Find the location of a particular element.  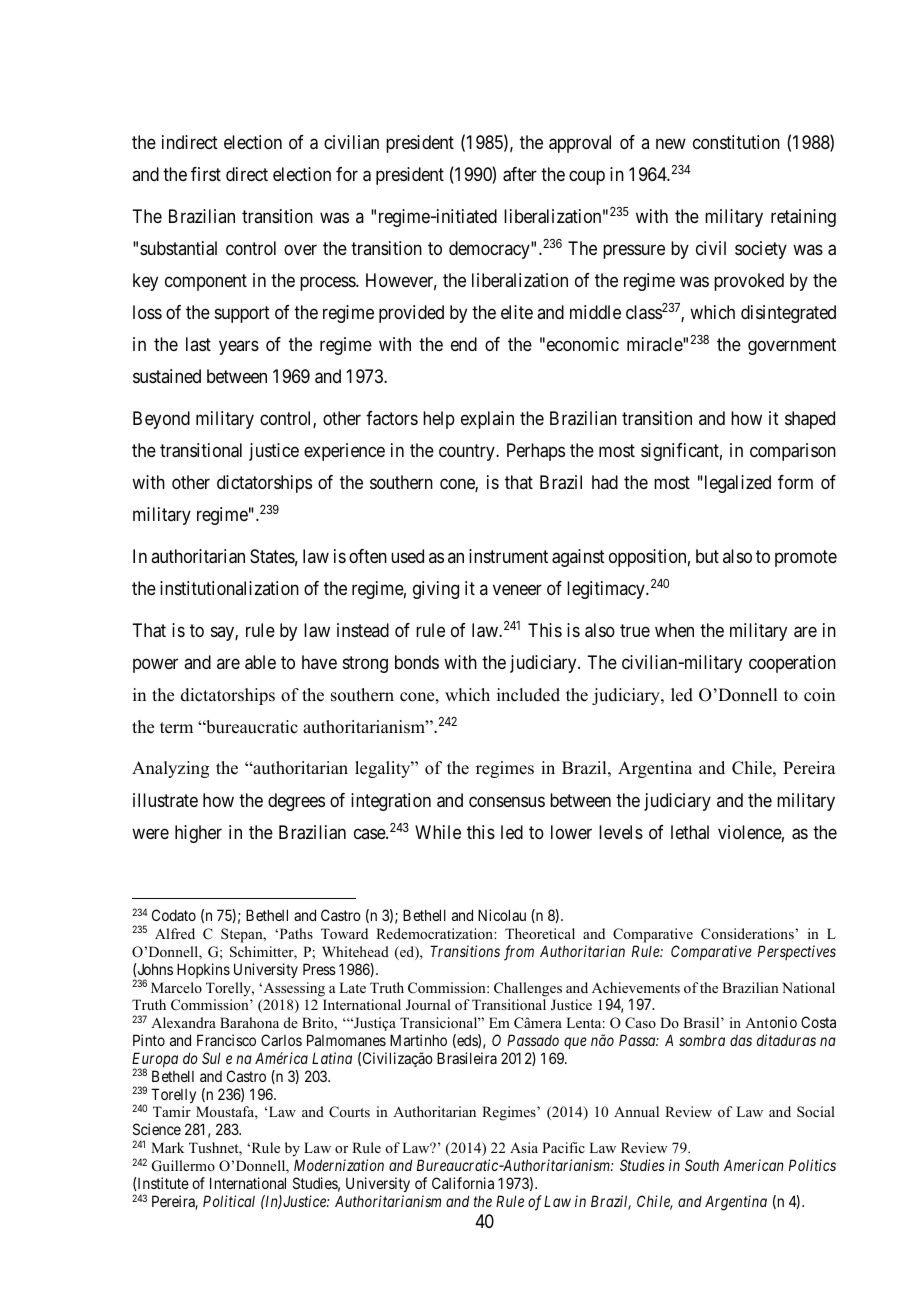

Beyond is located at coordinates (161, 420).
